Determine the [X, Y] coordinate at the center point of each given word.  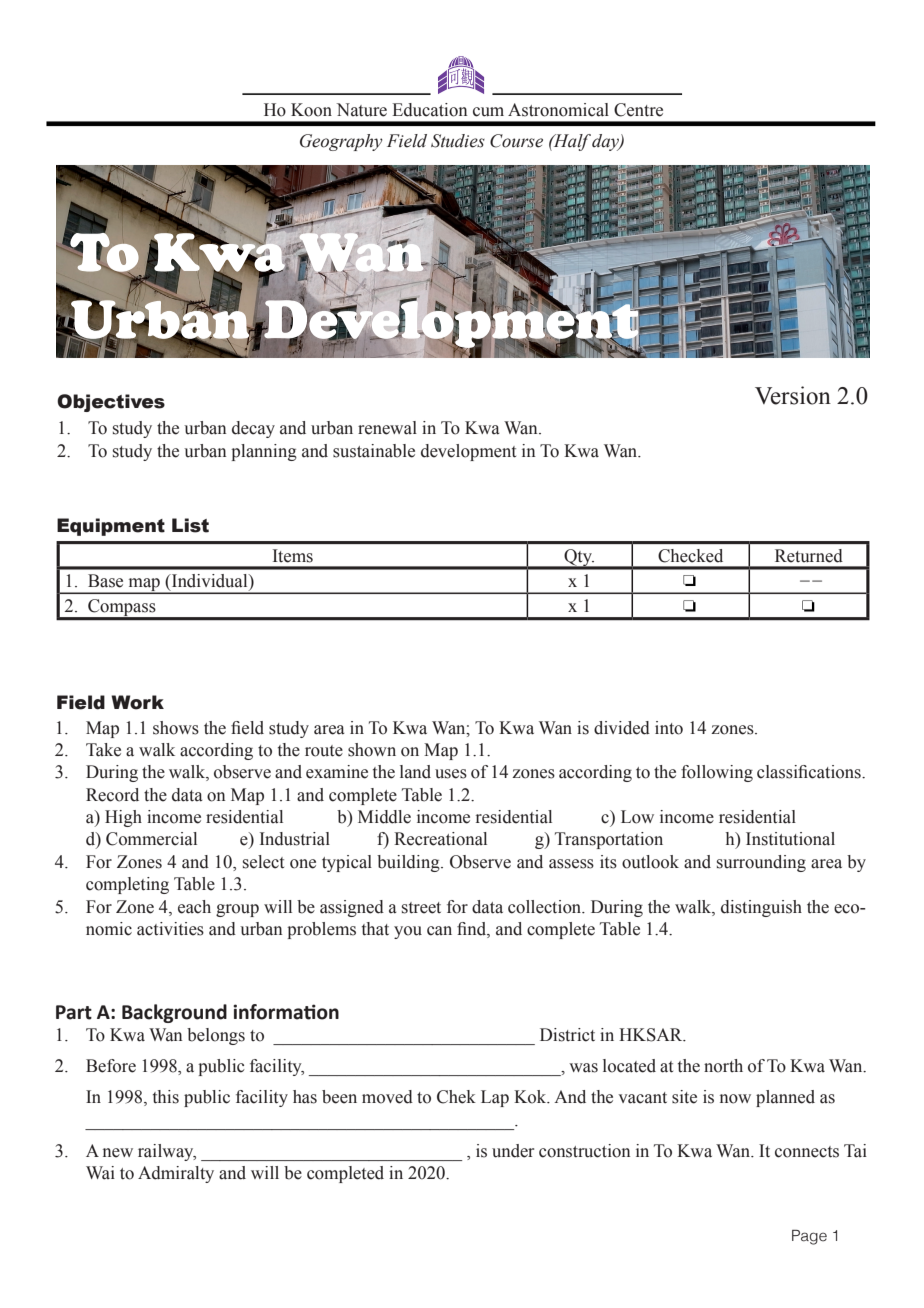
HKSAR [652, 1035]
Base [105, 581]
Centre [638, 110]
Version [793, 395]
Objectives [111, 403]
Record [112, 795]
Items [293, 556]
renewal [387, 428]
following [717, 773]
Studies [458, 141]
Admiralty [176, 1174]
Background [174, 1013]
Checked [690, 556]
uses [451, 774]
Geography [341, 142]
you [408, 932]
